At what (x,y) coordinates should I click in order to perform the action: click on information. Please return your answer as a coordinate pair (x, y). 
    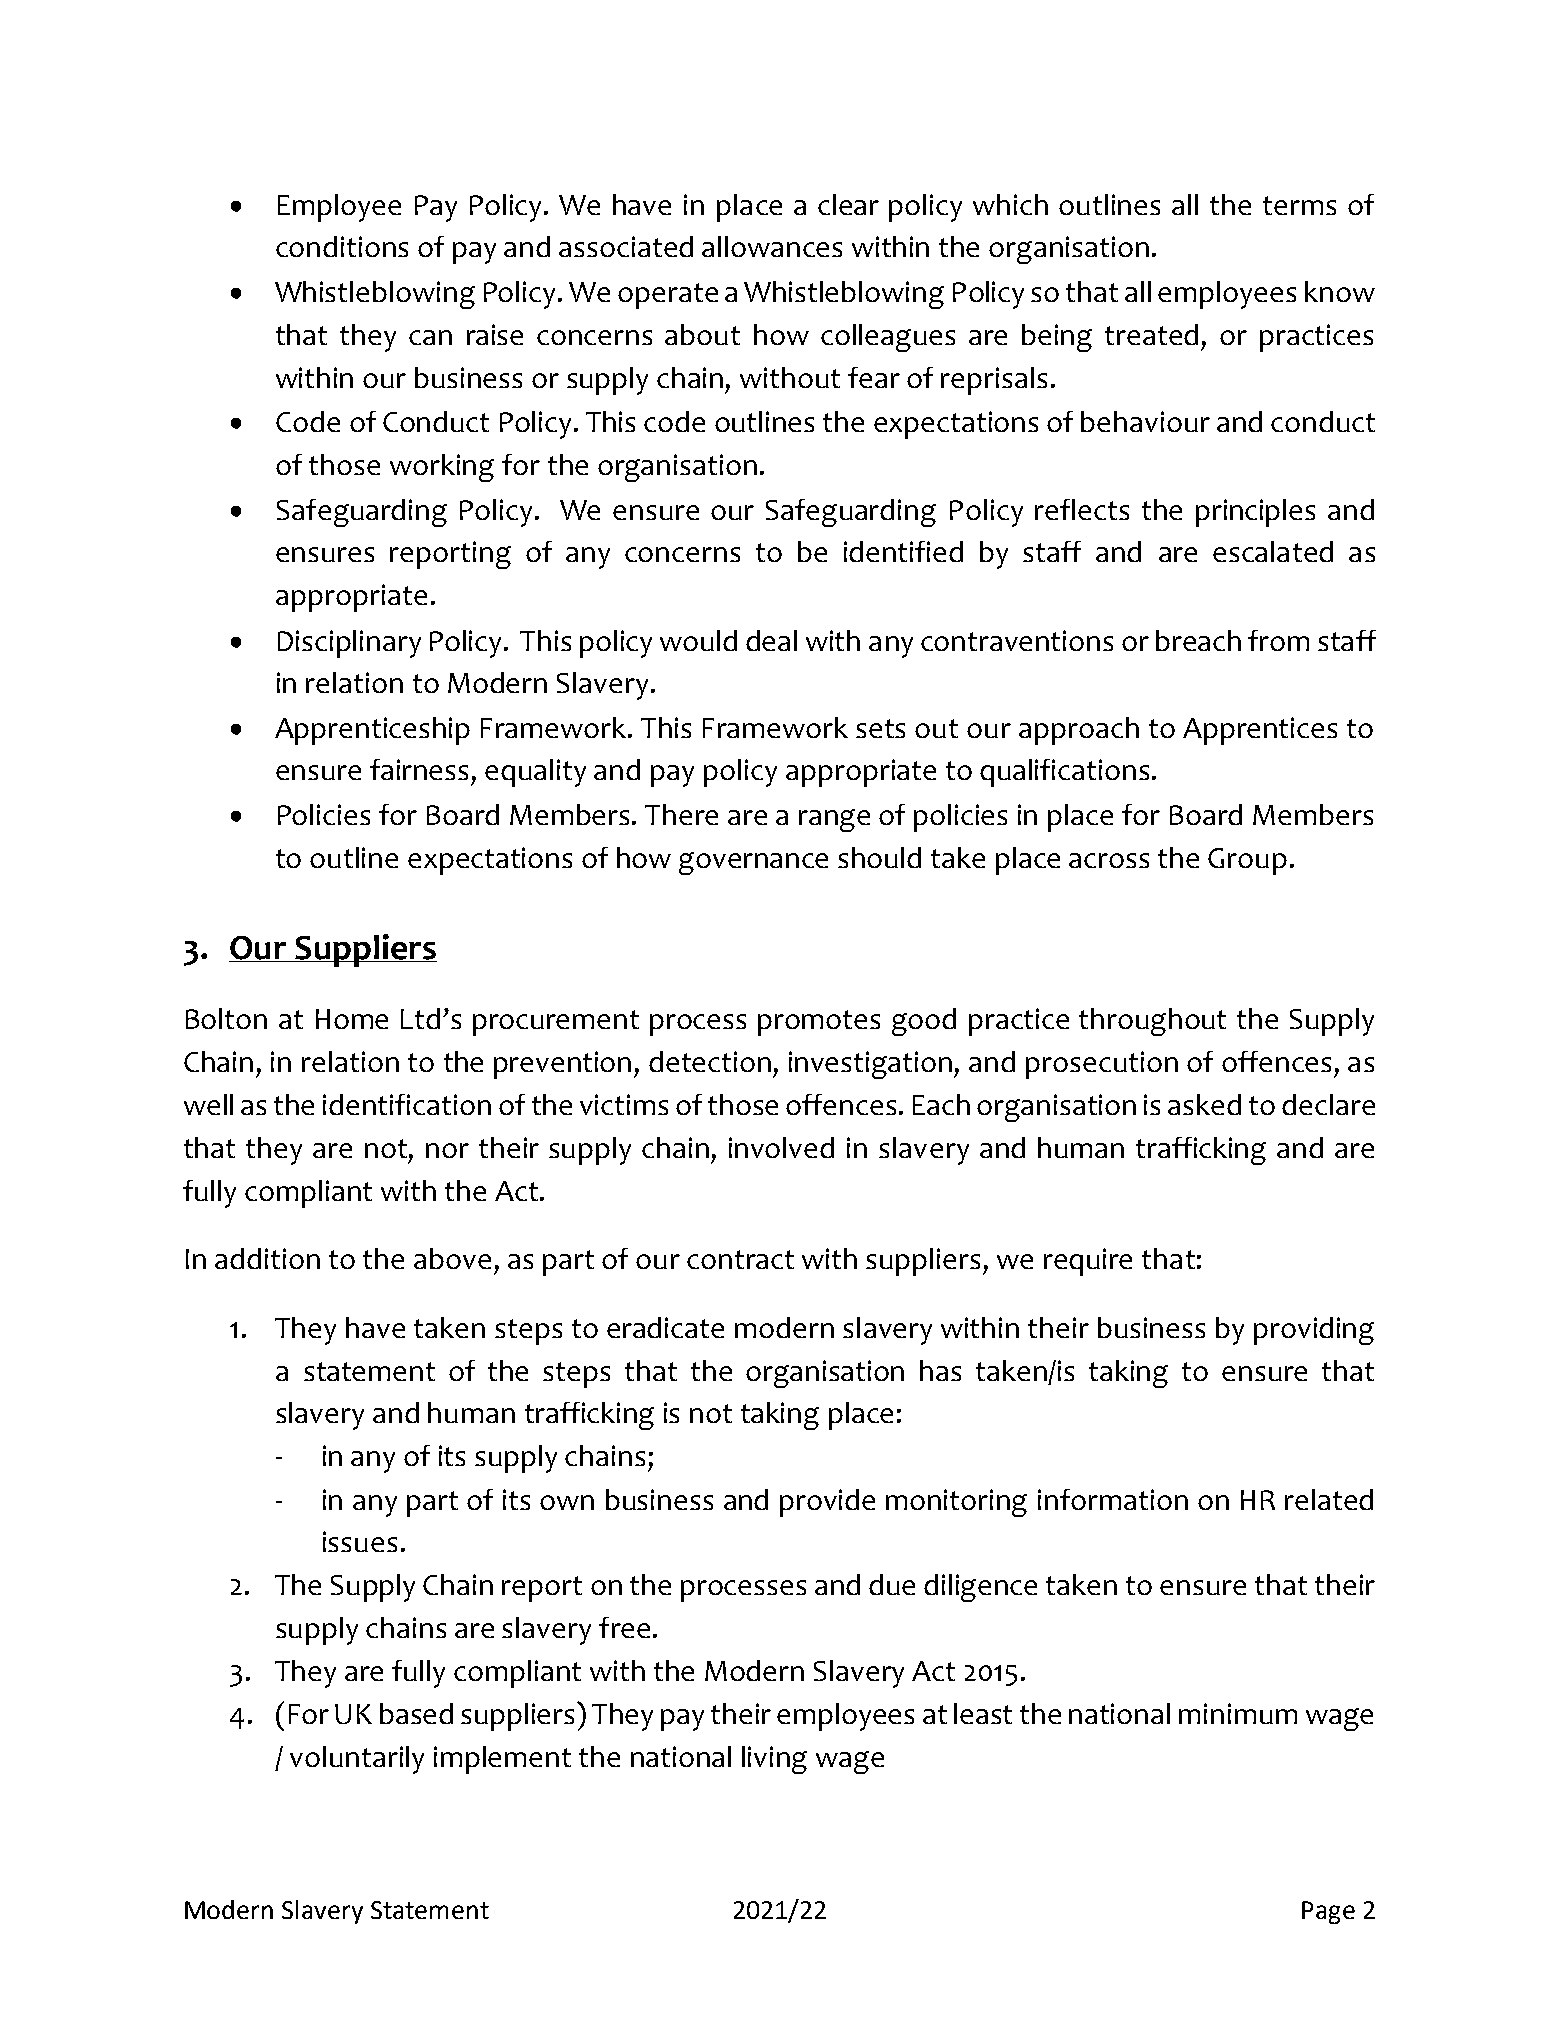
    Looking at the image, I should click on (1113, 1499).
